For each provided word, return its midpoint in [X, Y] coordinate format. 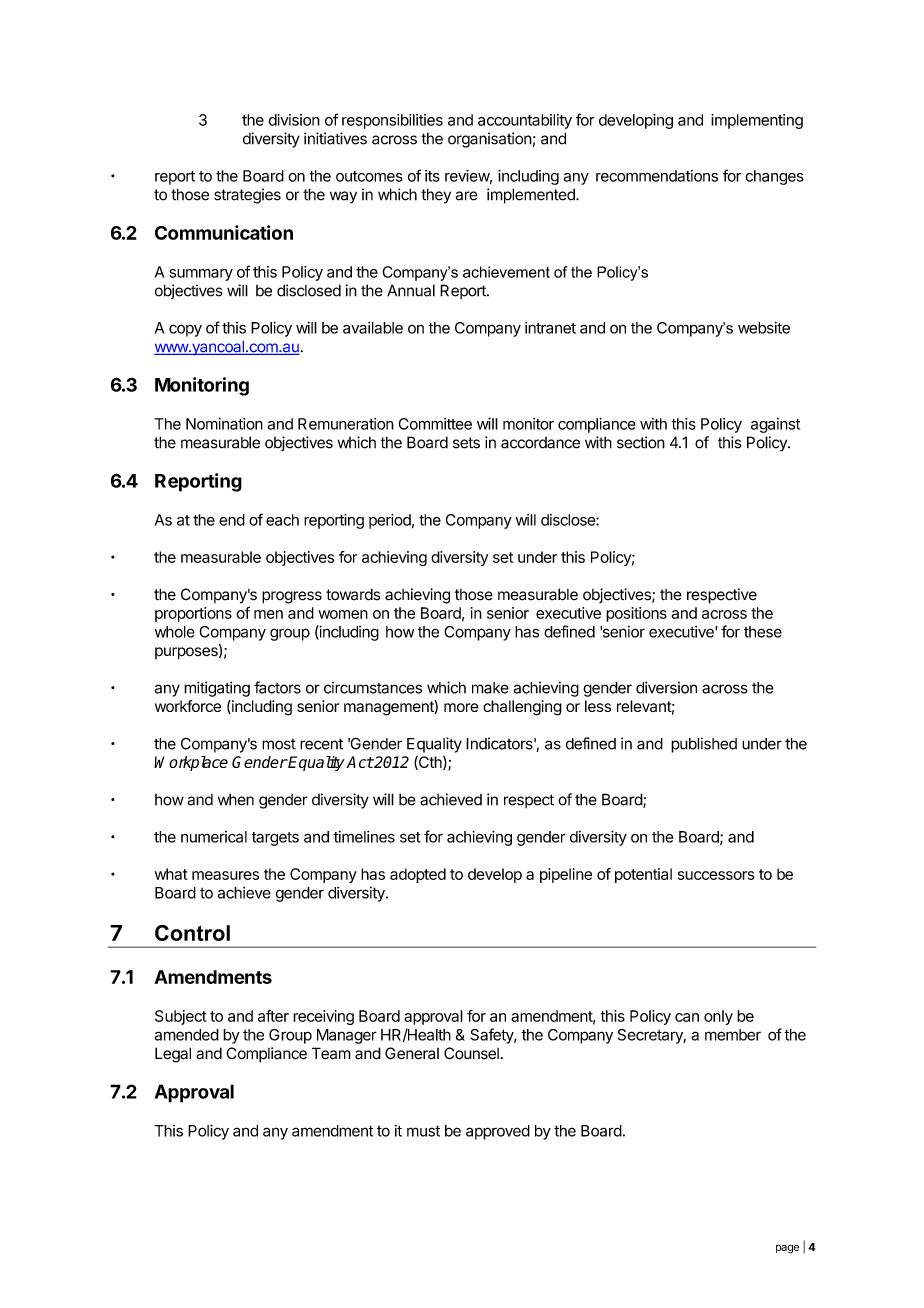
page [787, 1249]
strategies [247, 196]
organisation [490, 140]
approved [498, 1132]
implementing [757, 121]
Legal [173, 1055]
